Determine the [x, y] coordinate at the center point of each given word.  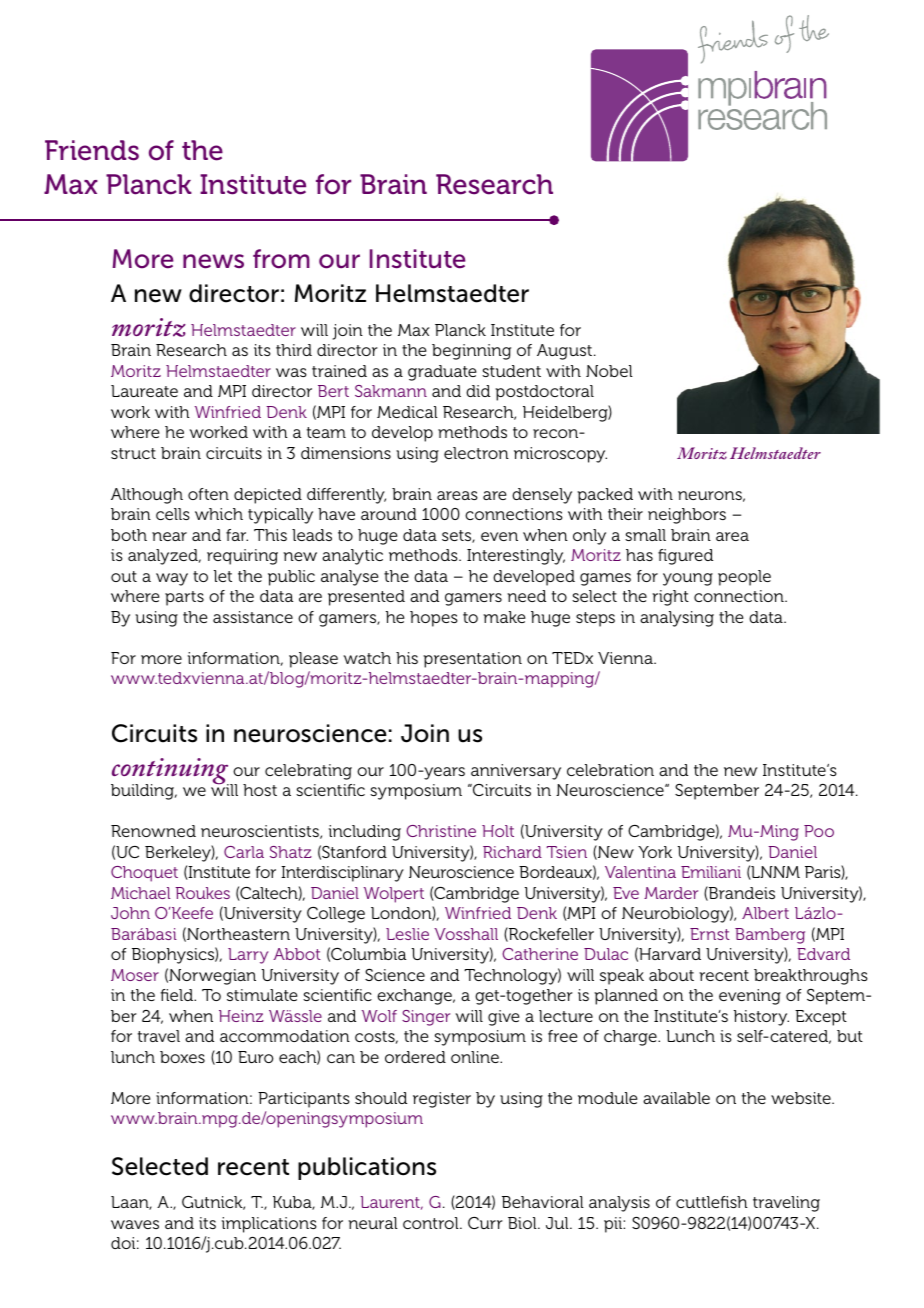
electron [476, 453]
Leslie [407, 934]
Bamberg [770, 936]
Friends [92, 150]
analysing [677, 619]
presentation [472, 660]
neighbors [687, 516]
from [281, 259]
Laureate [144, 391]
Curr [485, 1223]
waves [135, 1224]
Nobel [609, 371]
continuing [171, 772]
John [130, 913]
